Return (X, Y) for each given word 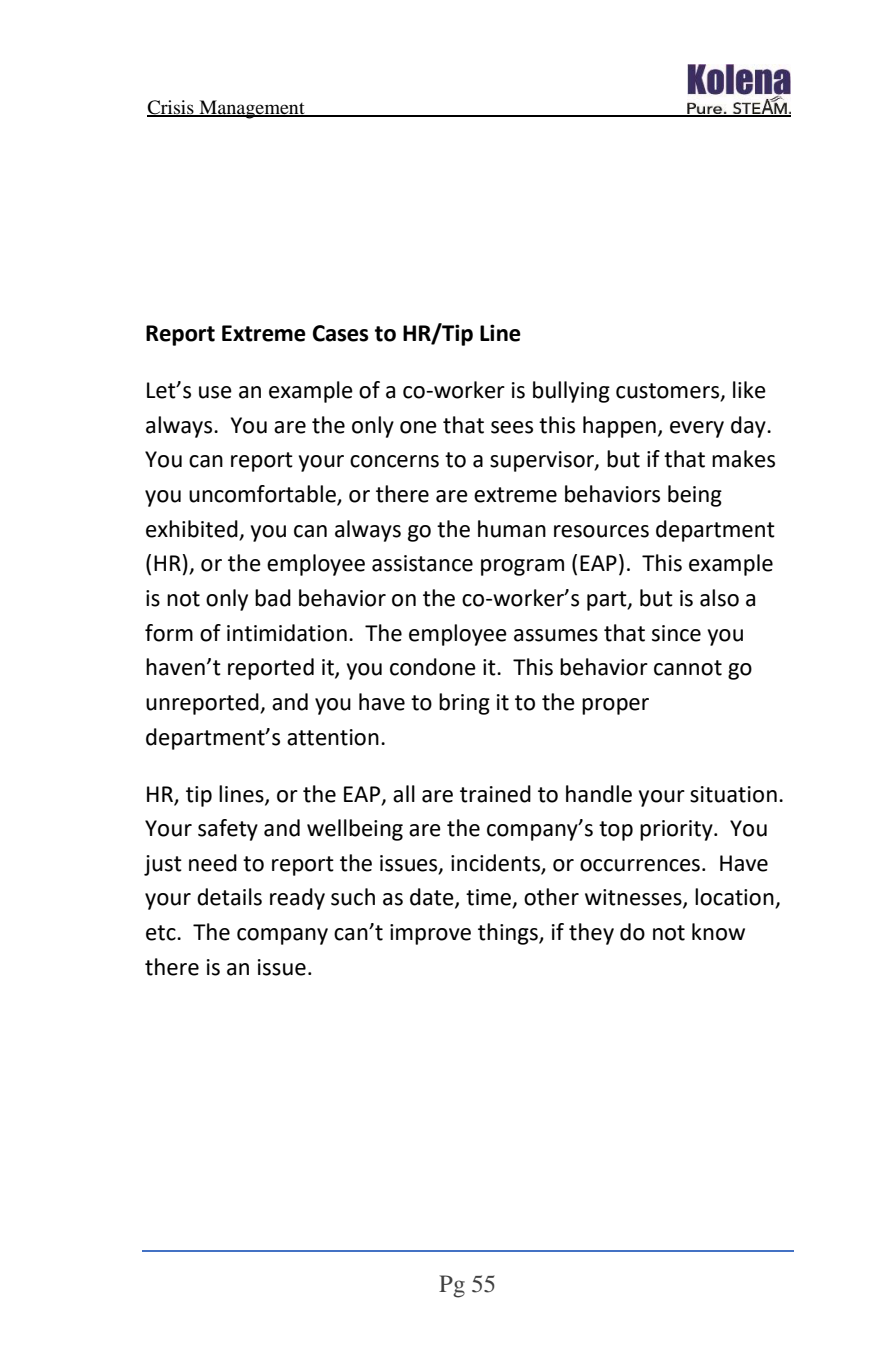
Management (252, 109)
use (215, 392)
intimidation (287, 633)
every (697, 429)
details (229, 897)
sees (512, 427)
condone (433, 667)
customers (669, 392)
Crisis (171, 108)
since (676, 633)
